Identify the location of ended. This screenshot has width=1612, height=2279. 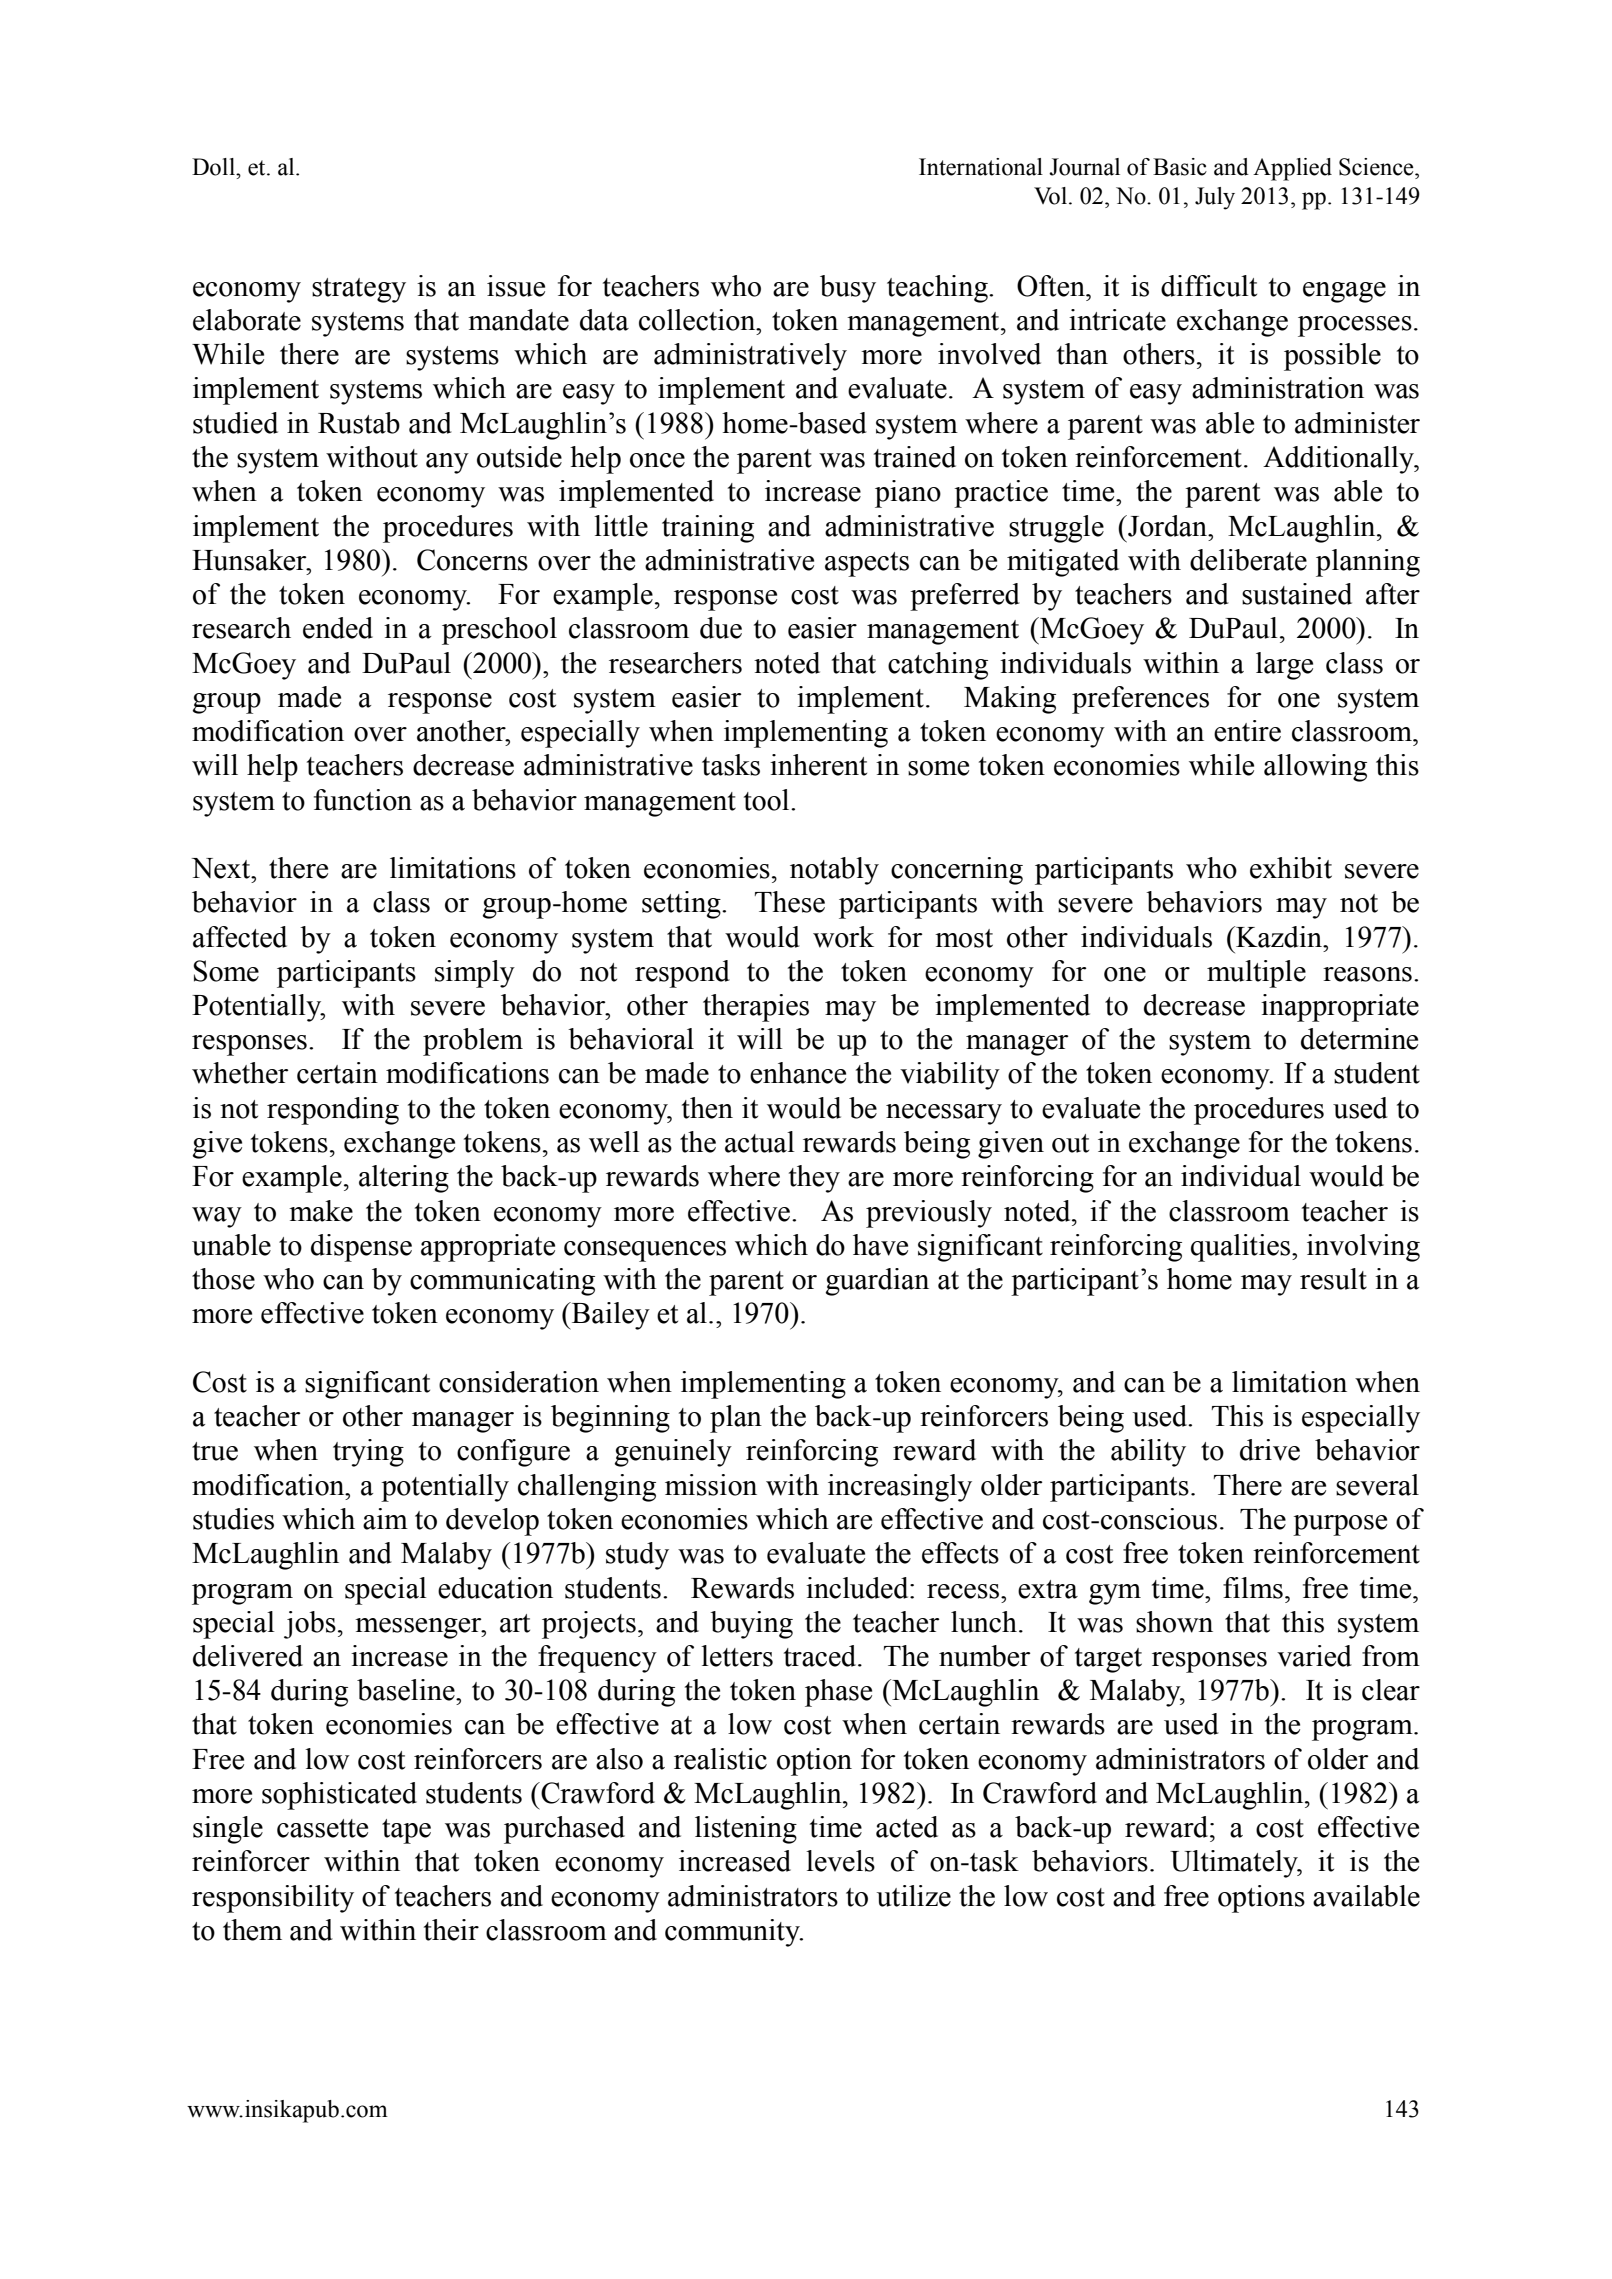
(338, 628).
